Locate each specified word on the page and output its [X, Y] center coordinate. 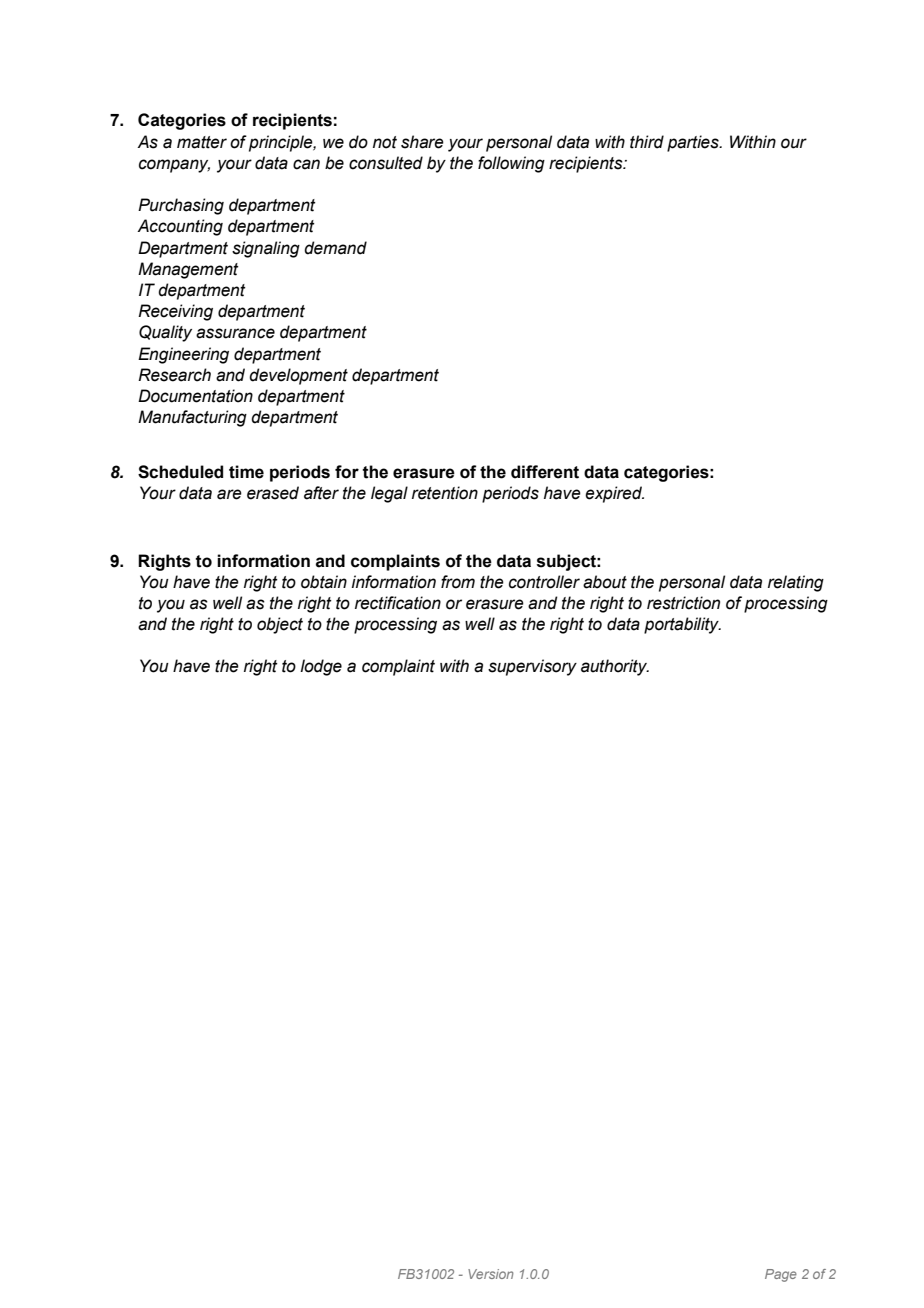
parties [694, 143]
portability [682, 625]
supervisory [532, 667]
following [511, 164]
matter [202, 142]
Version [491, 1274]
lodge [321, 667]
